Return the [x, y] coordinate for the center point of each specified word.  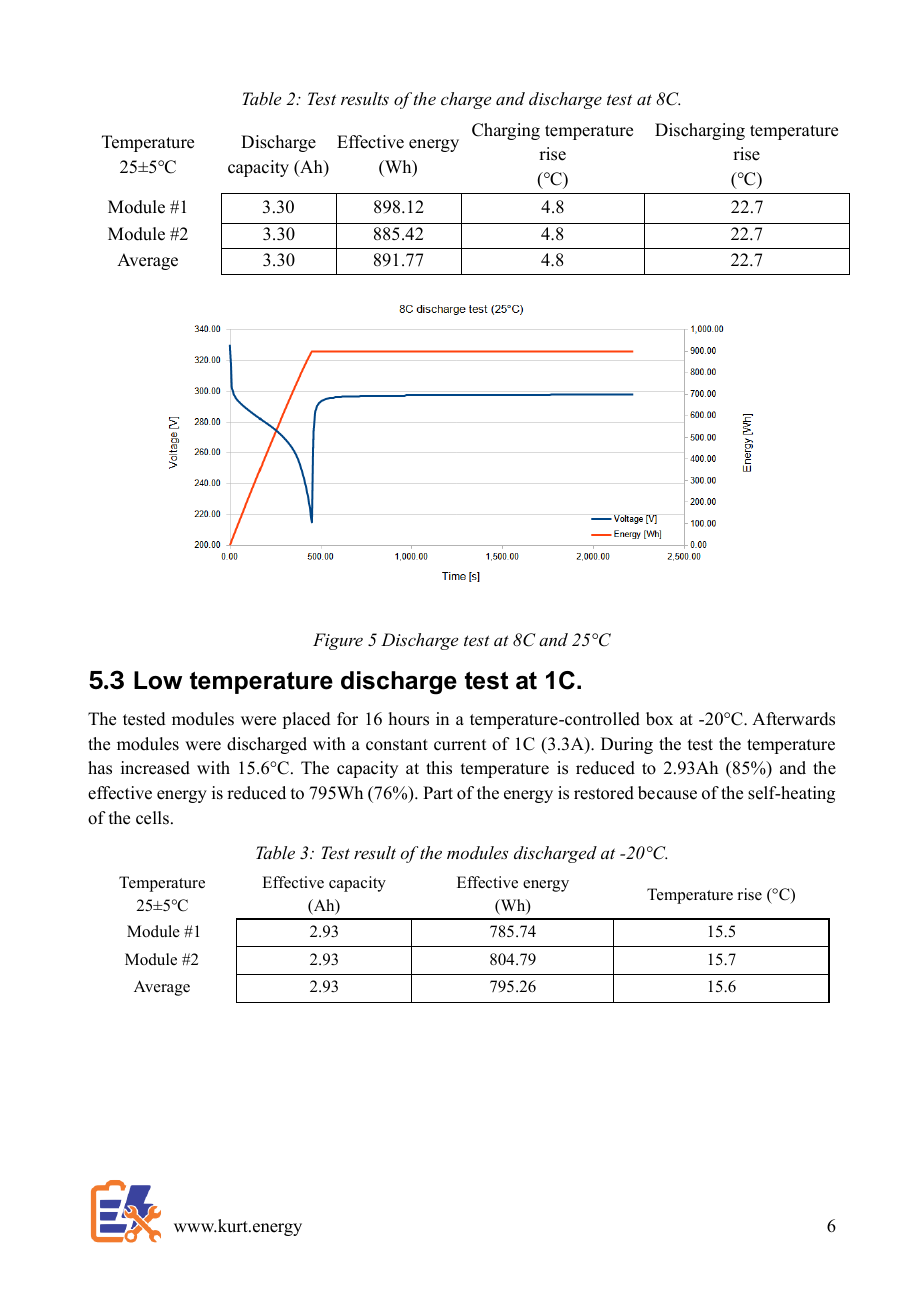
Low [158, 680]
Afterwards [793, 719]
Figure [338, 641]
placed [306, 720]
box [659, 719]
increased [155, 768]
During [627, 745]
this [439, 768]
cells [152, 818]
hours [409, 719]
